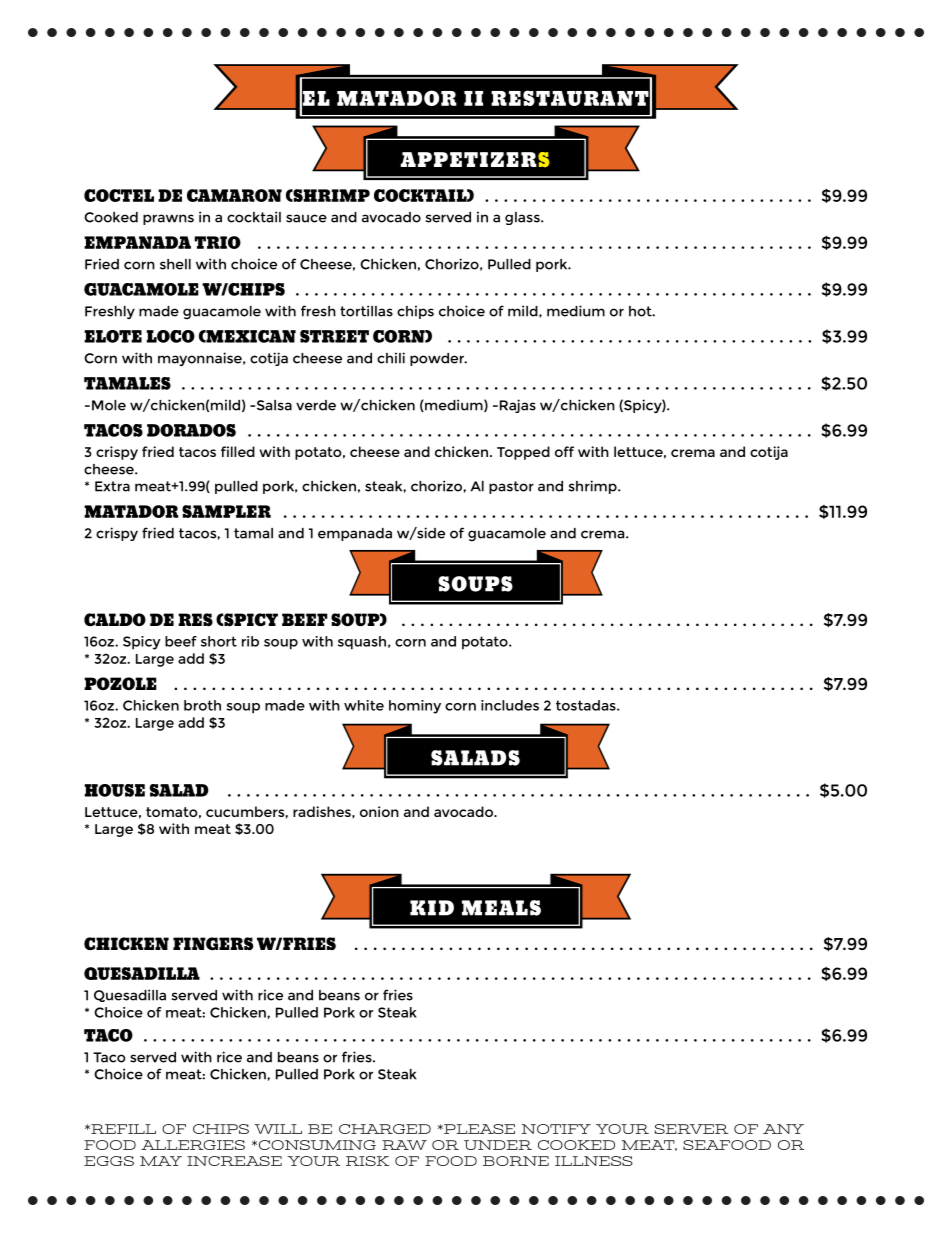  Describe the element at coordinates (523, 218) in the screenshot. I see `glass` at that location.
